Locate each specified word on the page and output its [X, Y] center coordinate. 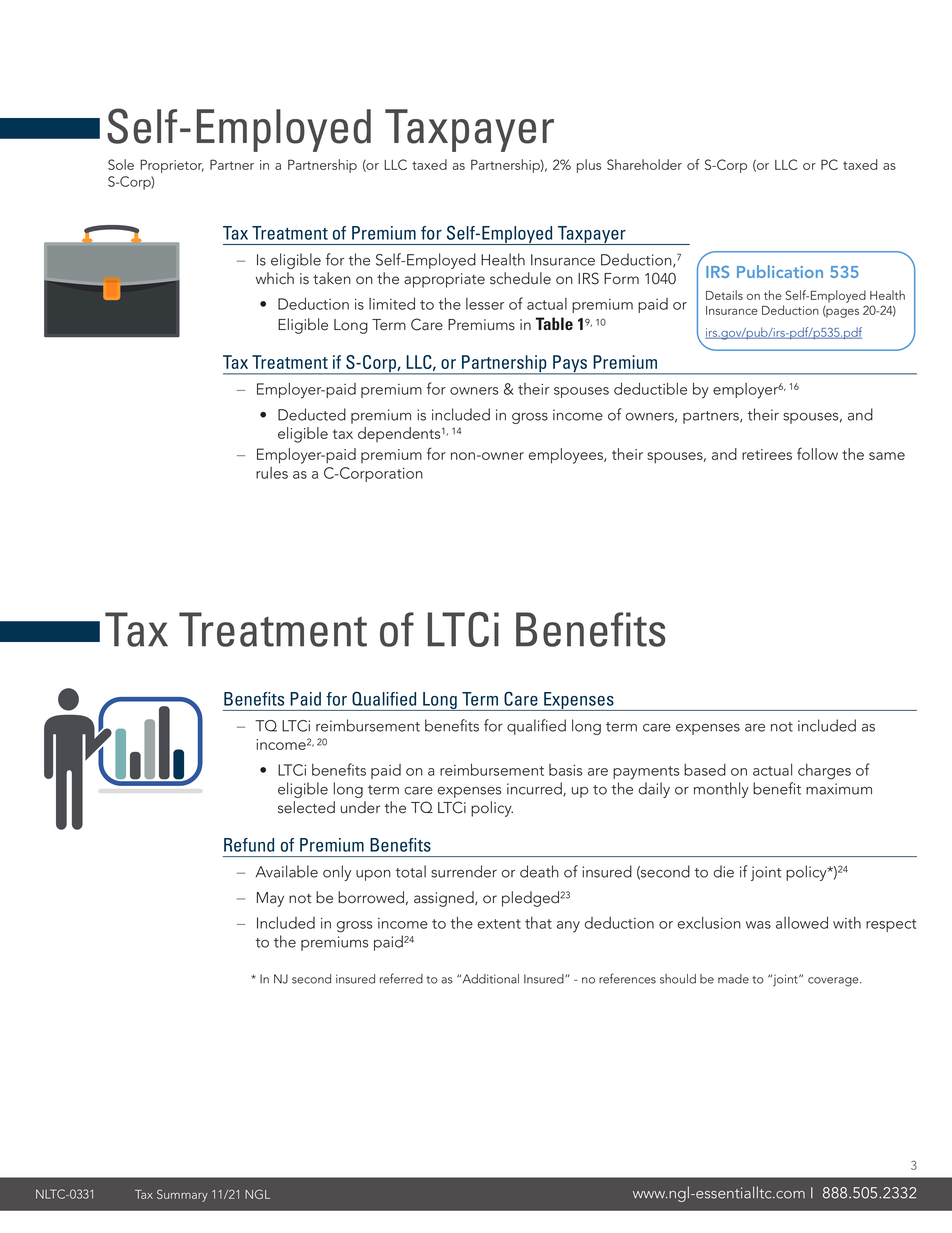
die [723, 871]
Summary [182, 1195]
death [539, 871]
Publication [780, 271]
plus [589, 166]
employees [567, 456]
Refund [249, 845]
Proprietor [172, 166]
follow [817, 453]
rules [272, 473]
